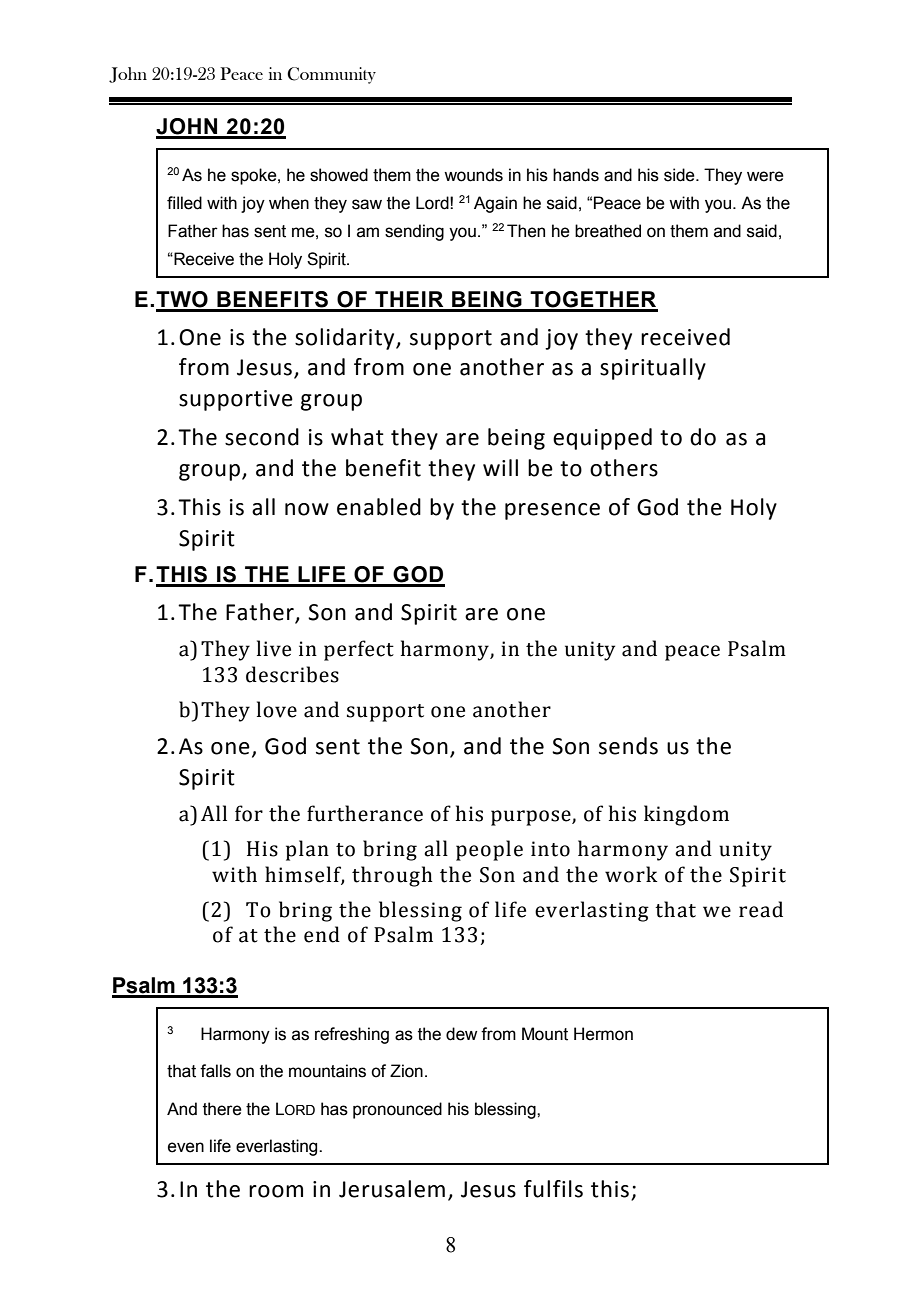 The image size is (924, 1307). Describe the element at coordinates (628, 746) in the page. I see `sends` at that location.
